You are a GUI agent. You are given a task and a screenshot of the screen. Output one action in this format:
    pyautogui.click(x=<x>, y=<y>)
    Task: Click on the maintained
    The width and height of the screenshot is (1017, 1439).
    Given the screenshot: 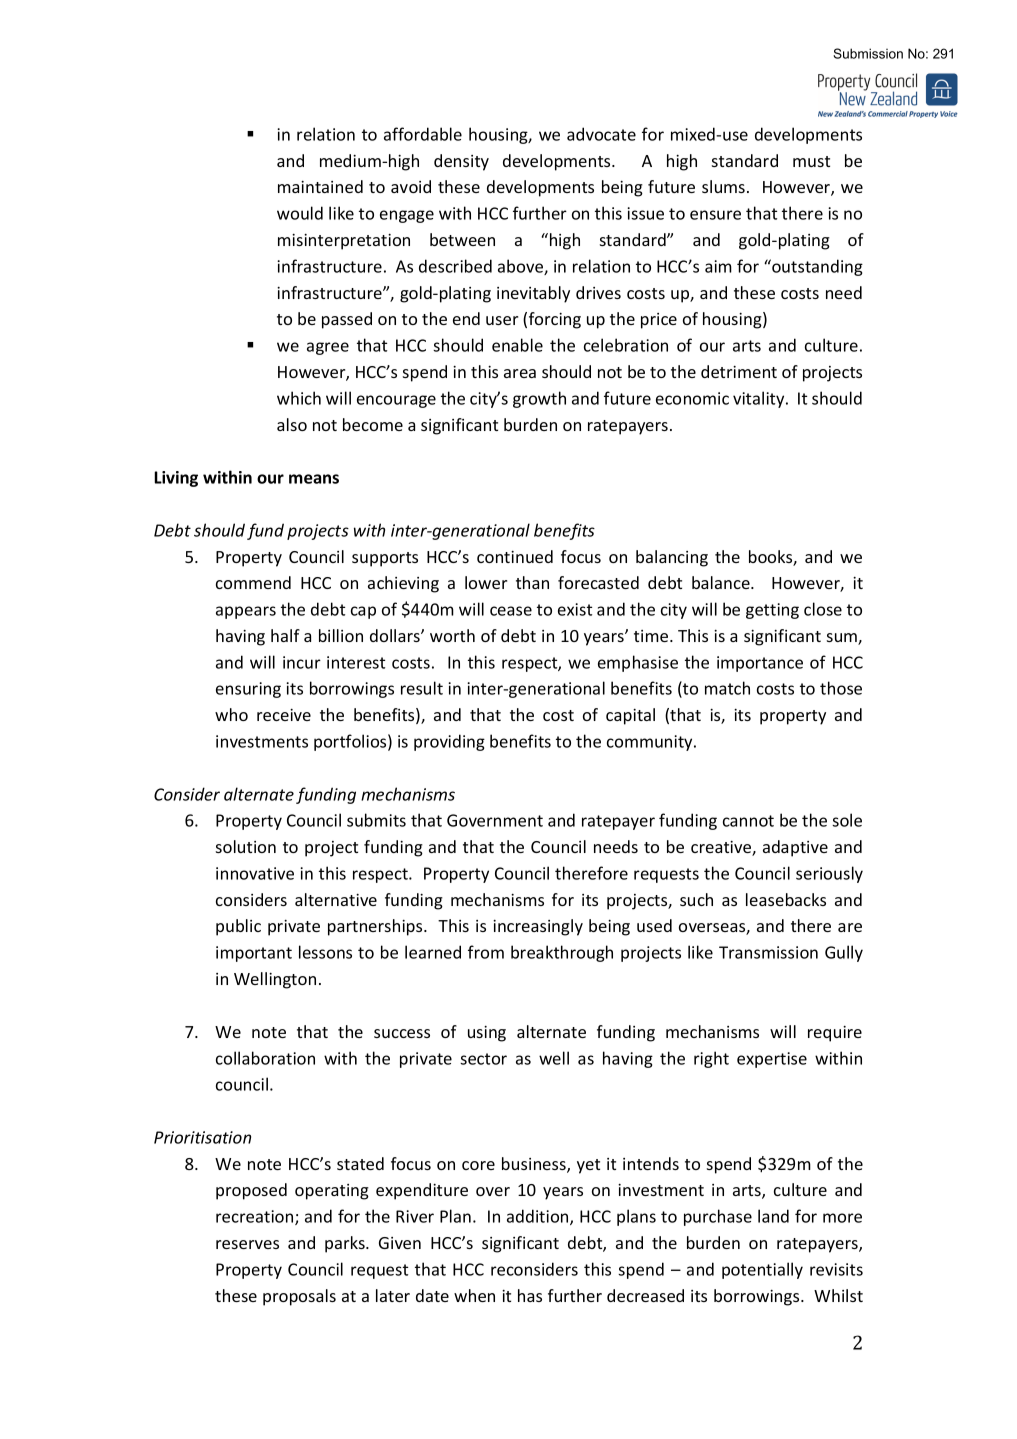 What is the action you would take?
    pyautogui.click(x=320, y=186)
